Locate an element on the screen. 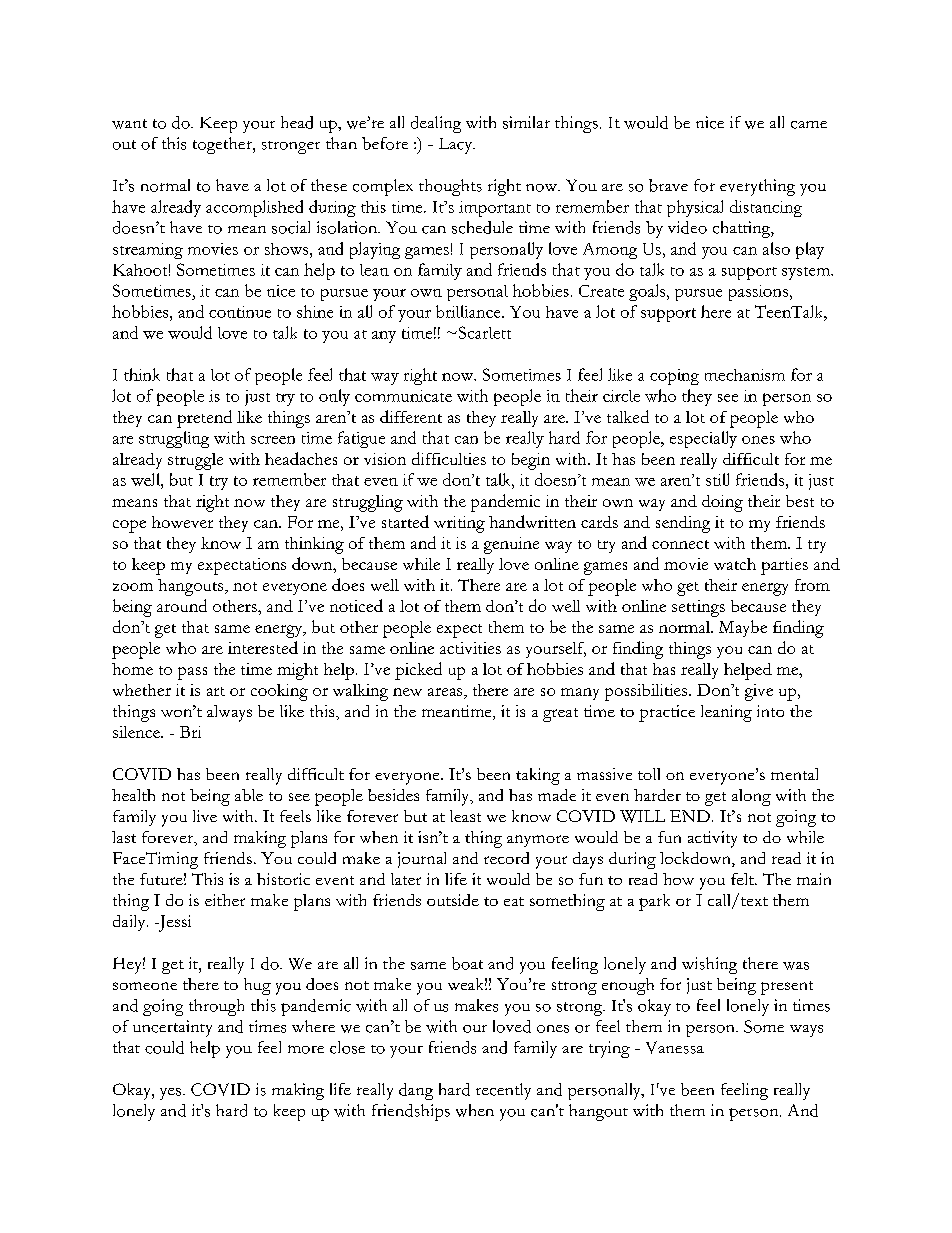  Maybe is located at coordinates (743, 628).
